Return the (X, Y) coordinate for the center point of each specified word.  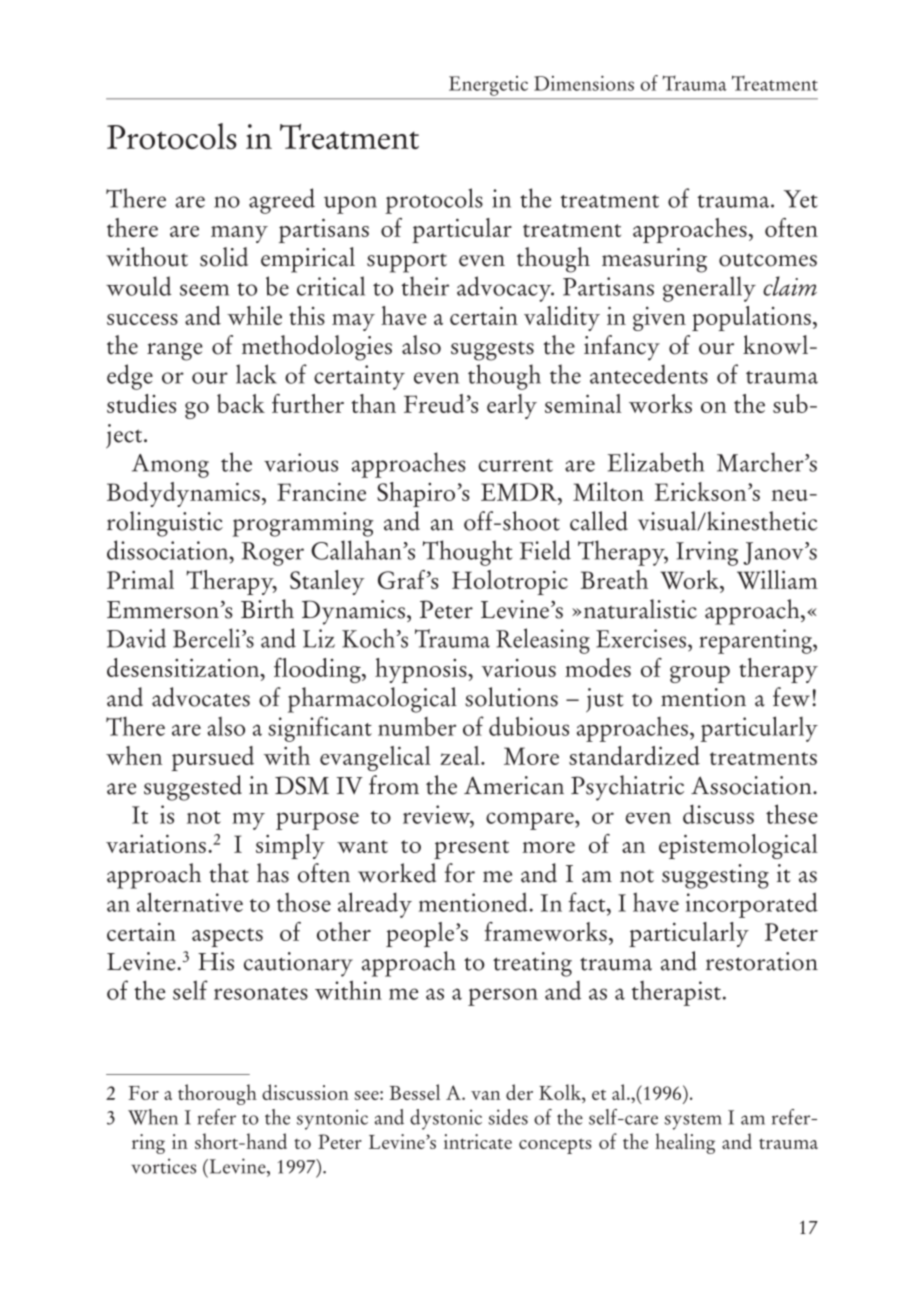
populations (751, 318)
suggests (492, 351)
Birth (267, 609)
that (229, 873)
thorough (217, 1094)
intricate (478, 1141)
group (700, 674)
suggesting (715, 876)
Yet (801, 199)
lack (256, 374)
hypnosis (422, 670)
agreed (282, 201)
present (471, 849)
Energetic (488, 86)
